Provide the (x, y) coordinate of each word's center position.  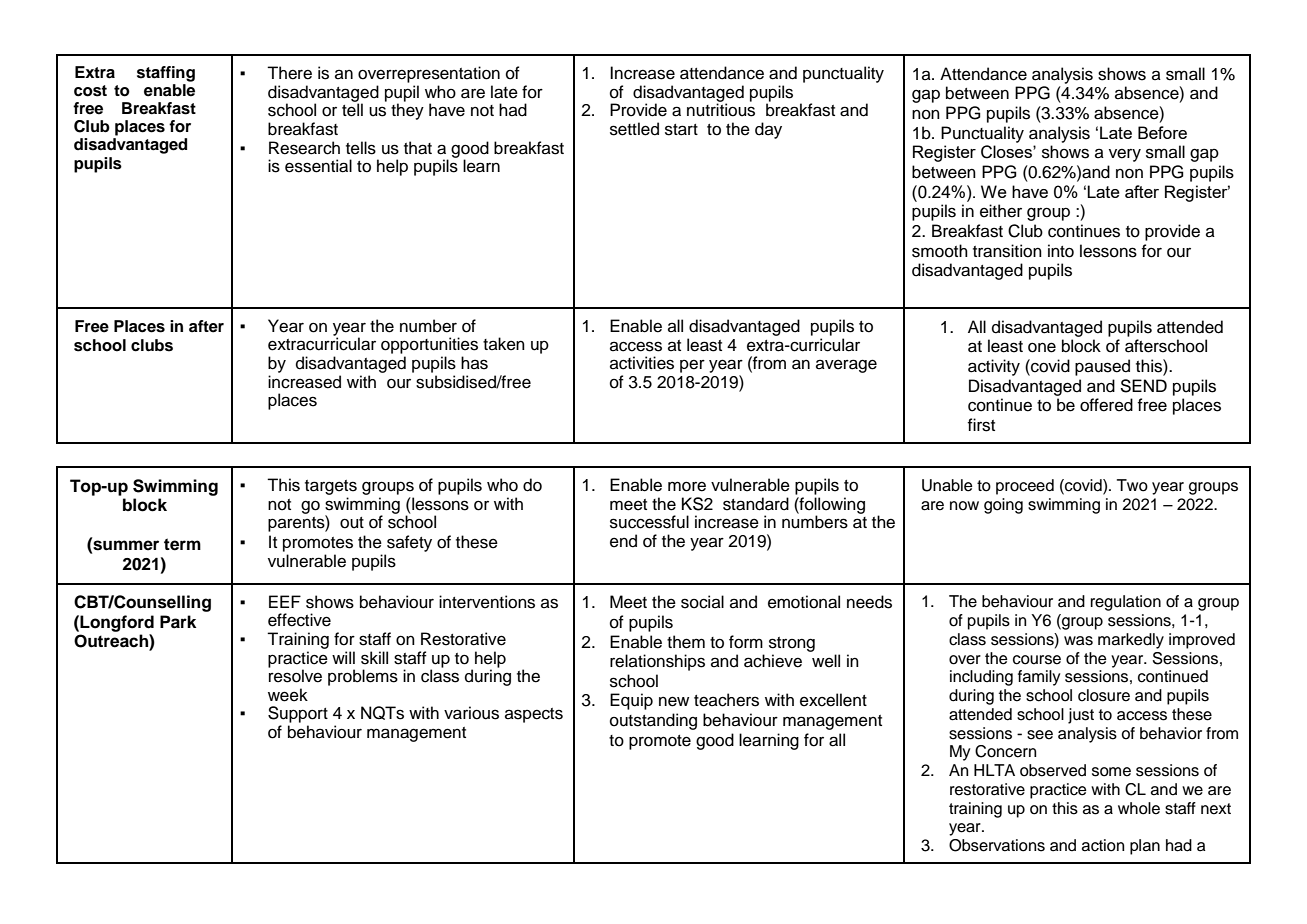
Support (298, 714)
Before (1162, 132)
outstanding (653, 721)
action (1103, 845)
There (289, 73)
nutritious (721, 109)
